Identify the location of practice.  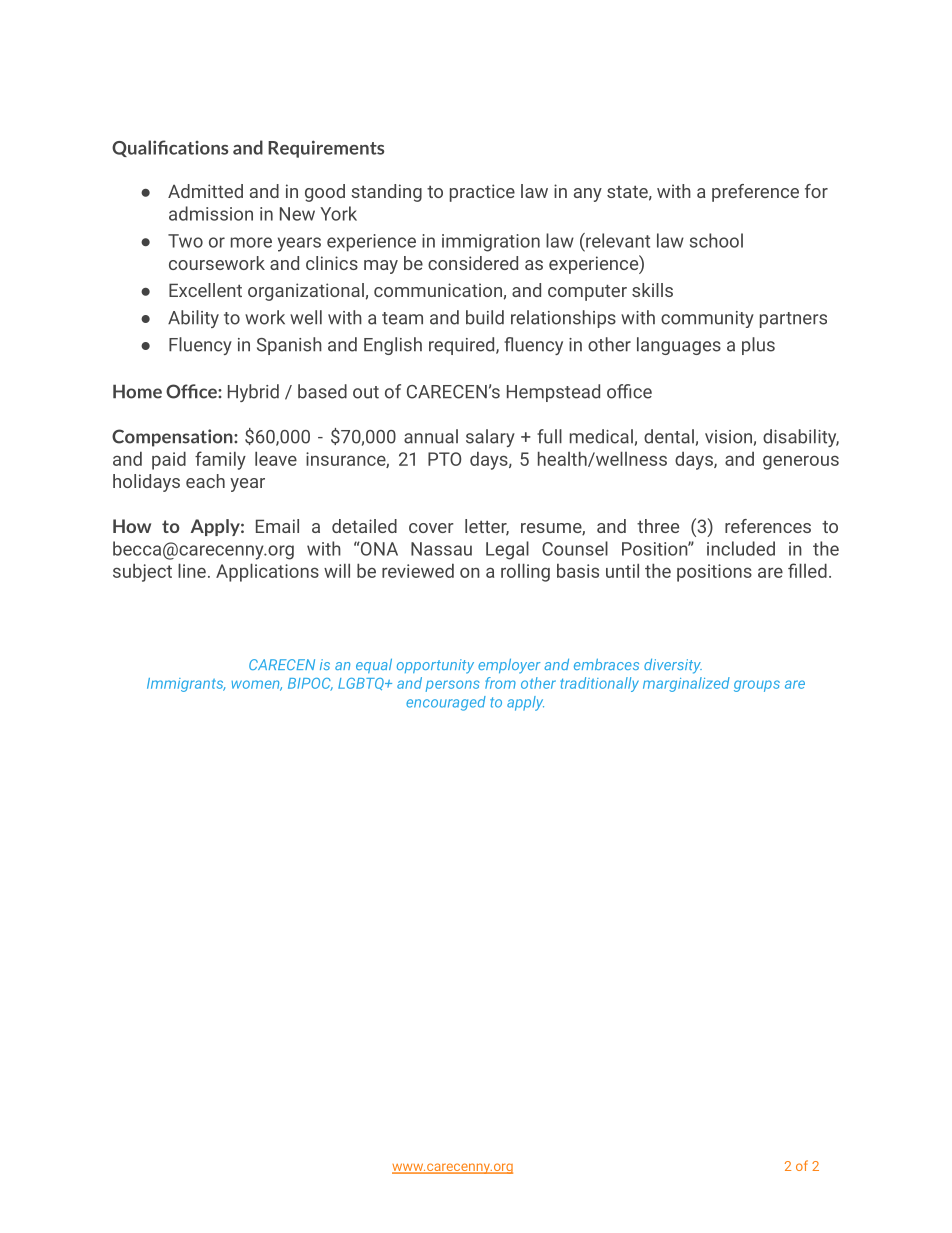
(482, 193).
